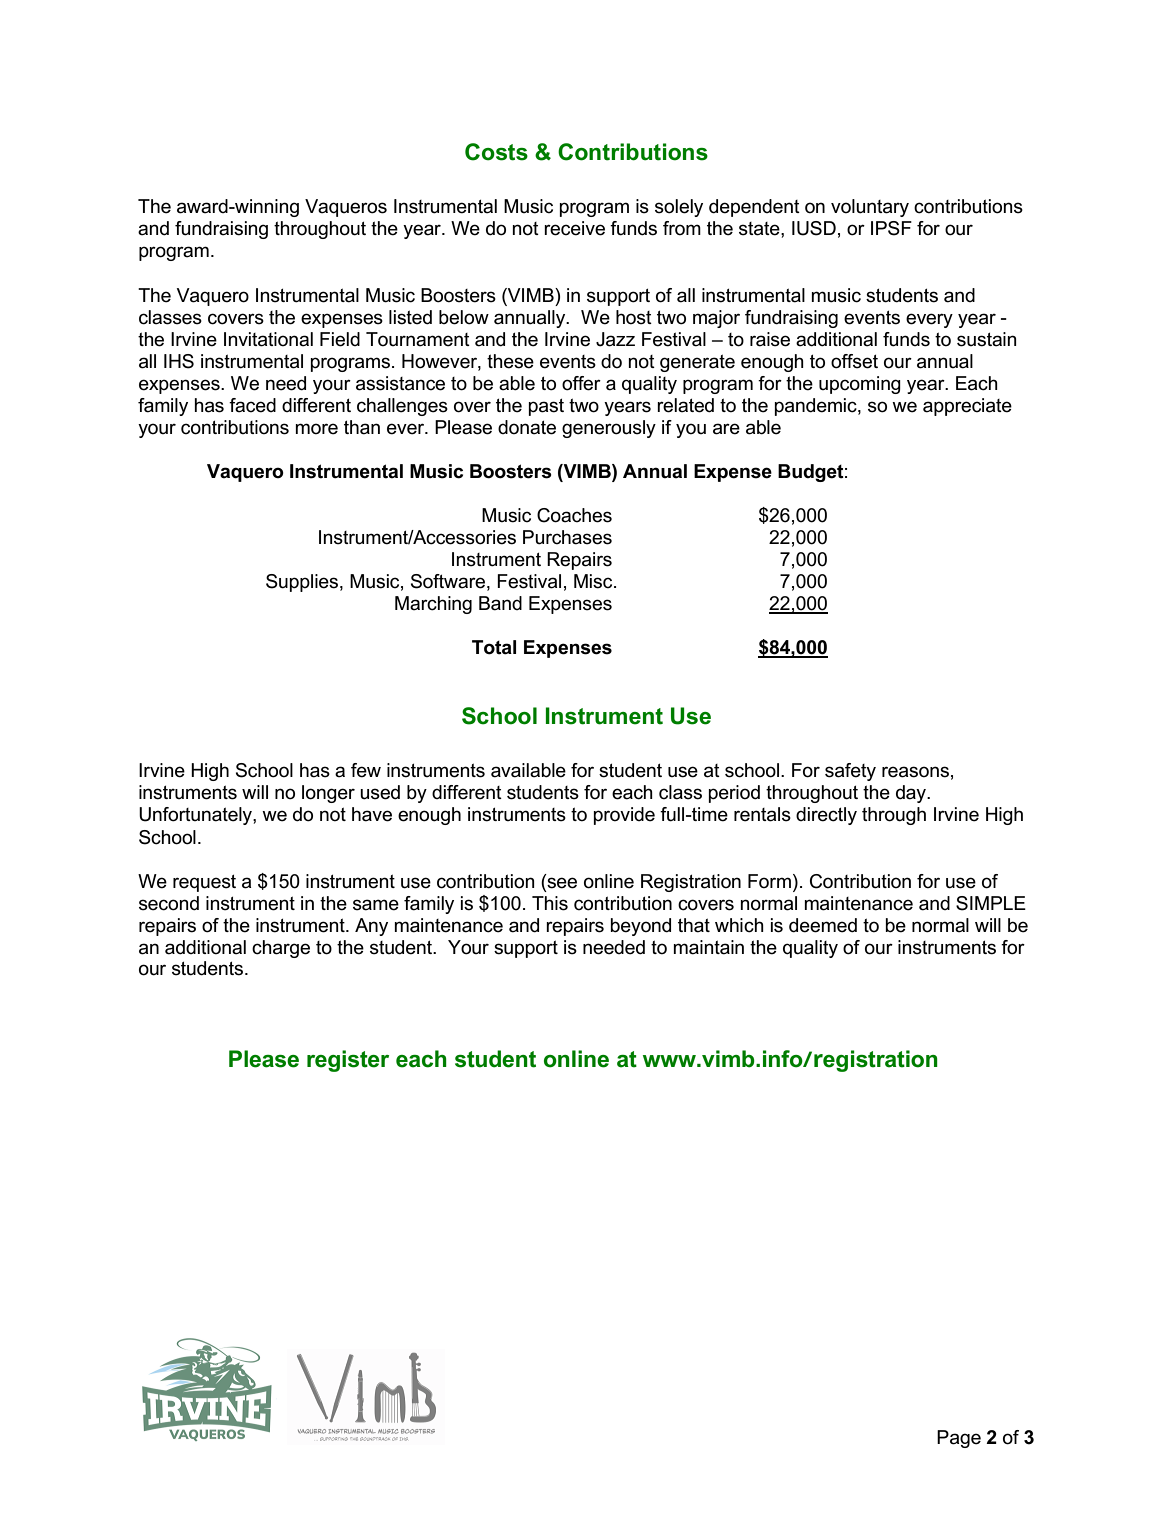 The image size is (1172, 1517). I want to click on Coaches, so click(574, 515).
